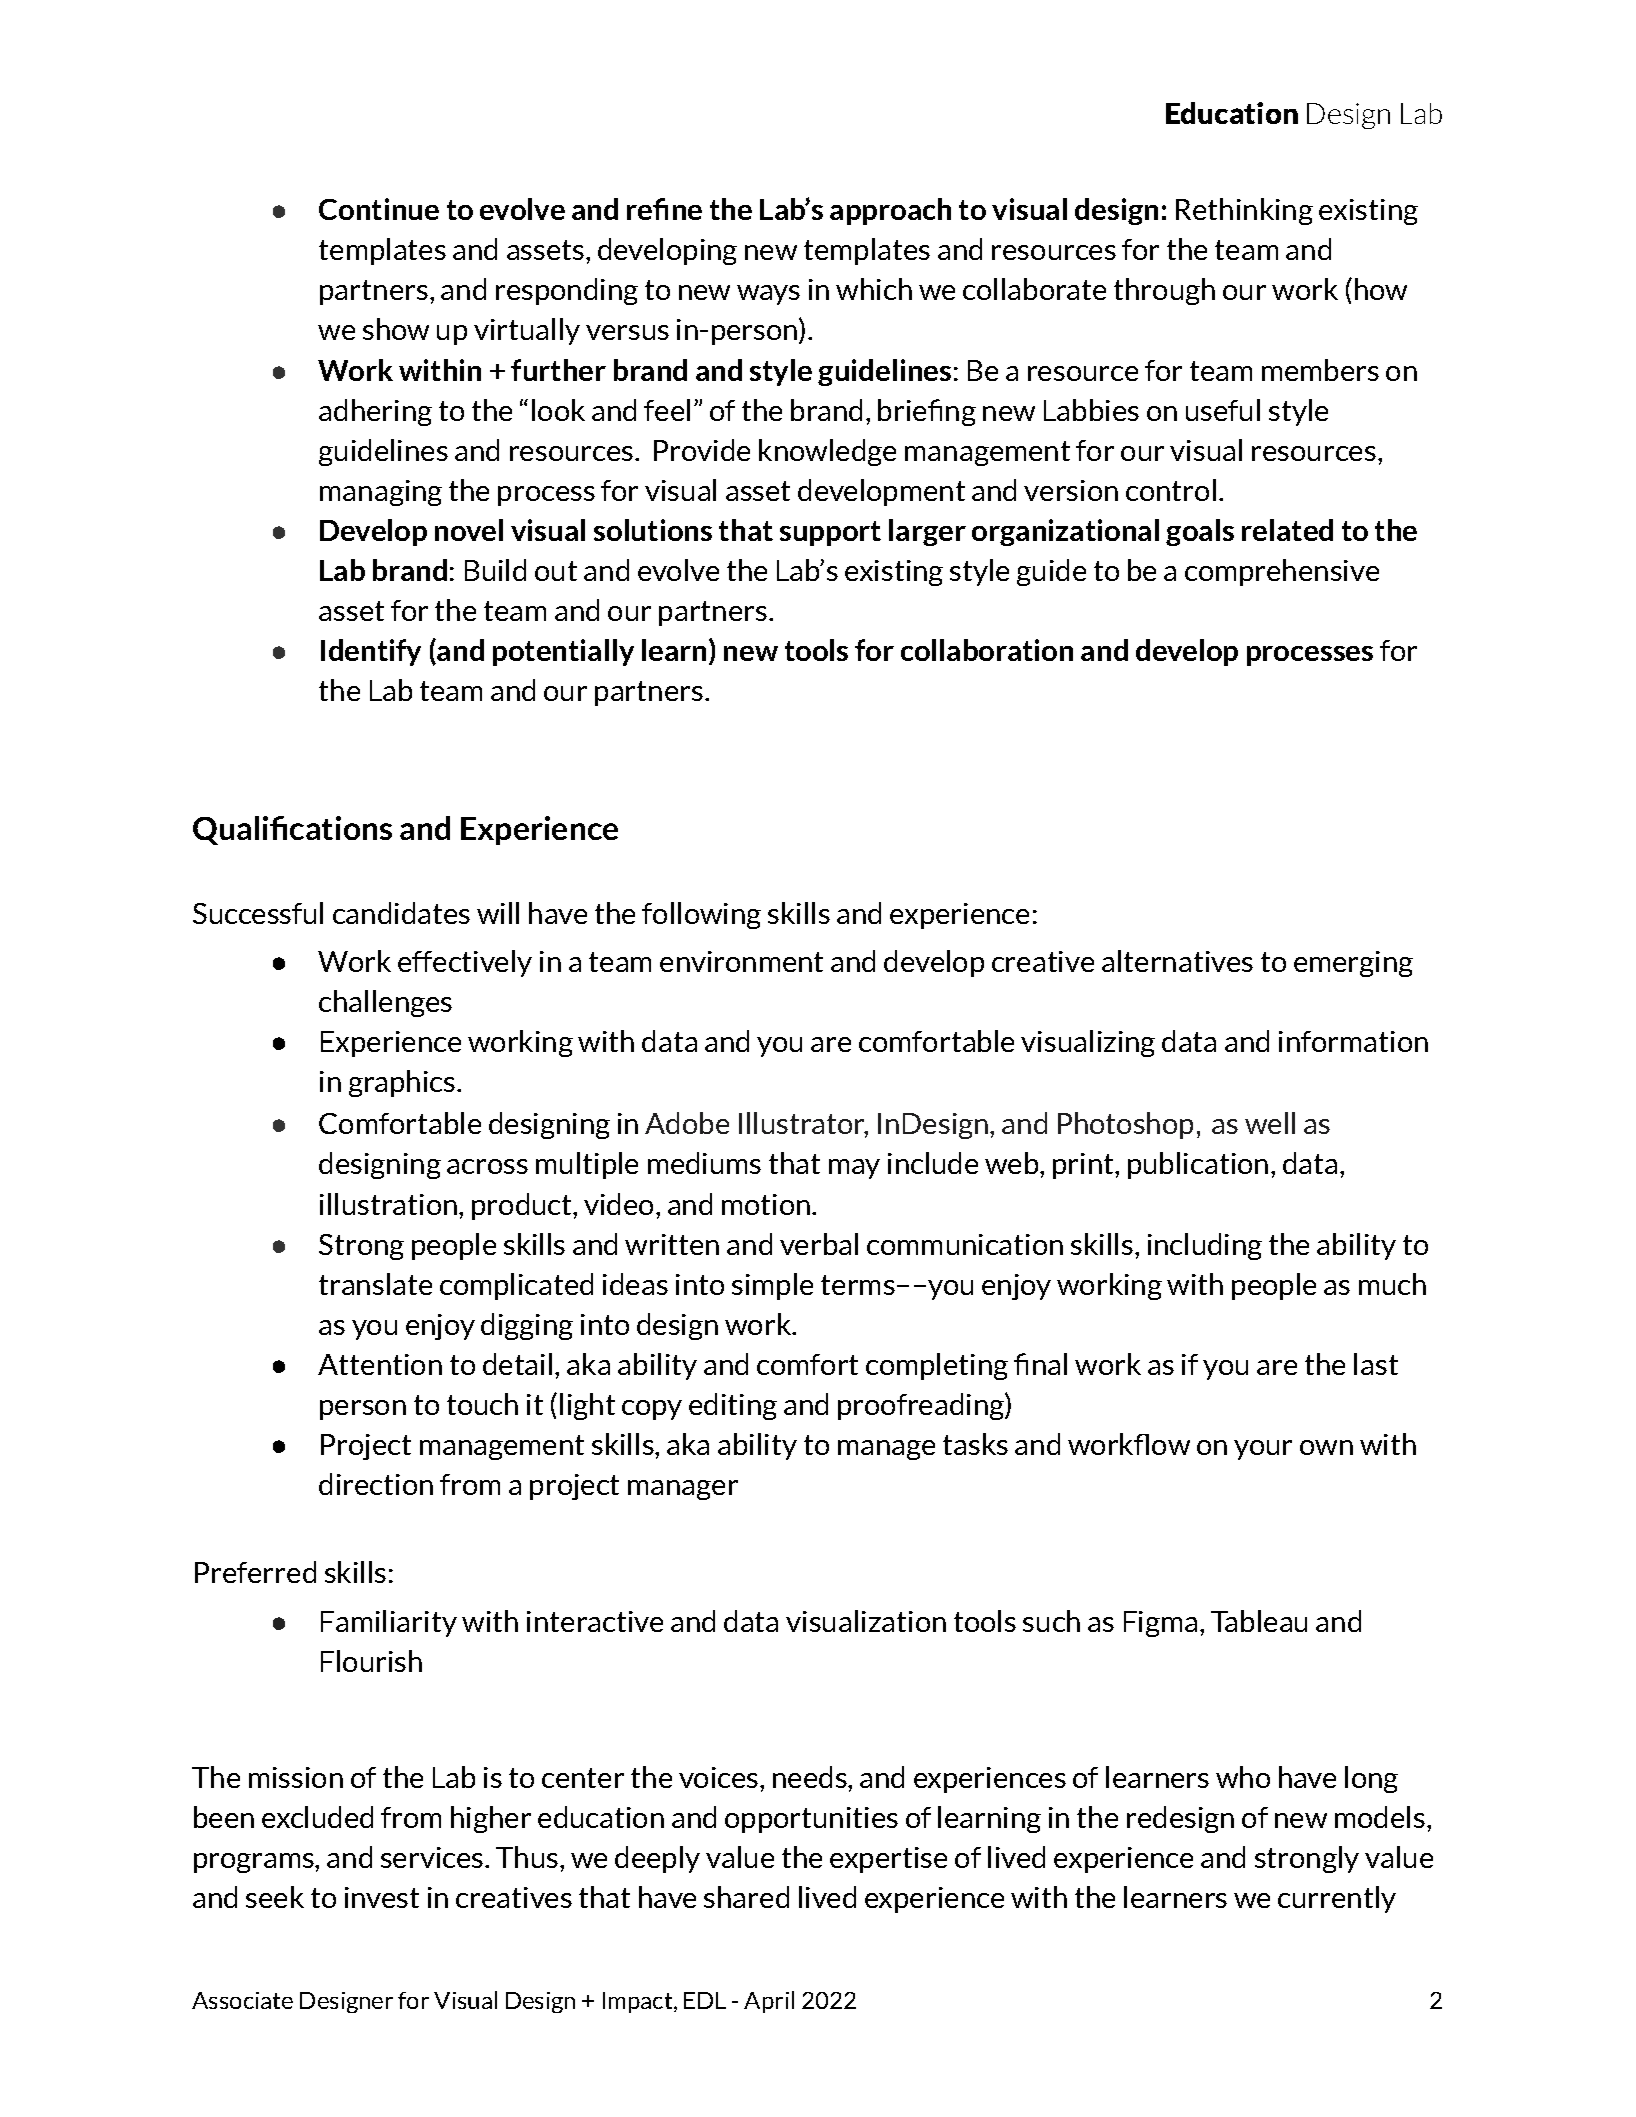  What do you see at coordinates (379, 209) in the image?
I see `Continue` at bounding box center [379, 209].
